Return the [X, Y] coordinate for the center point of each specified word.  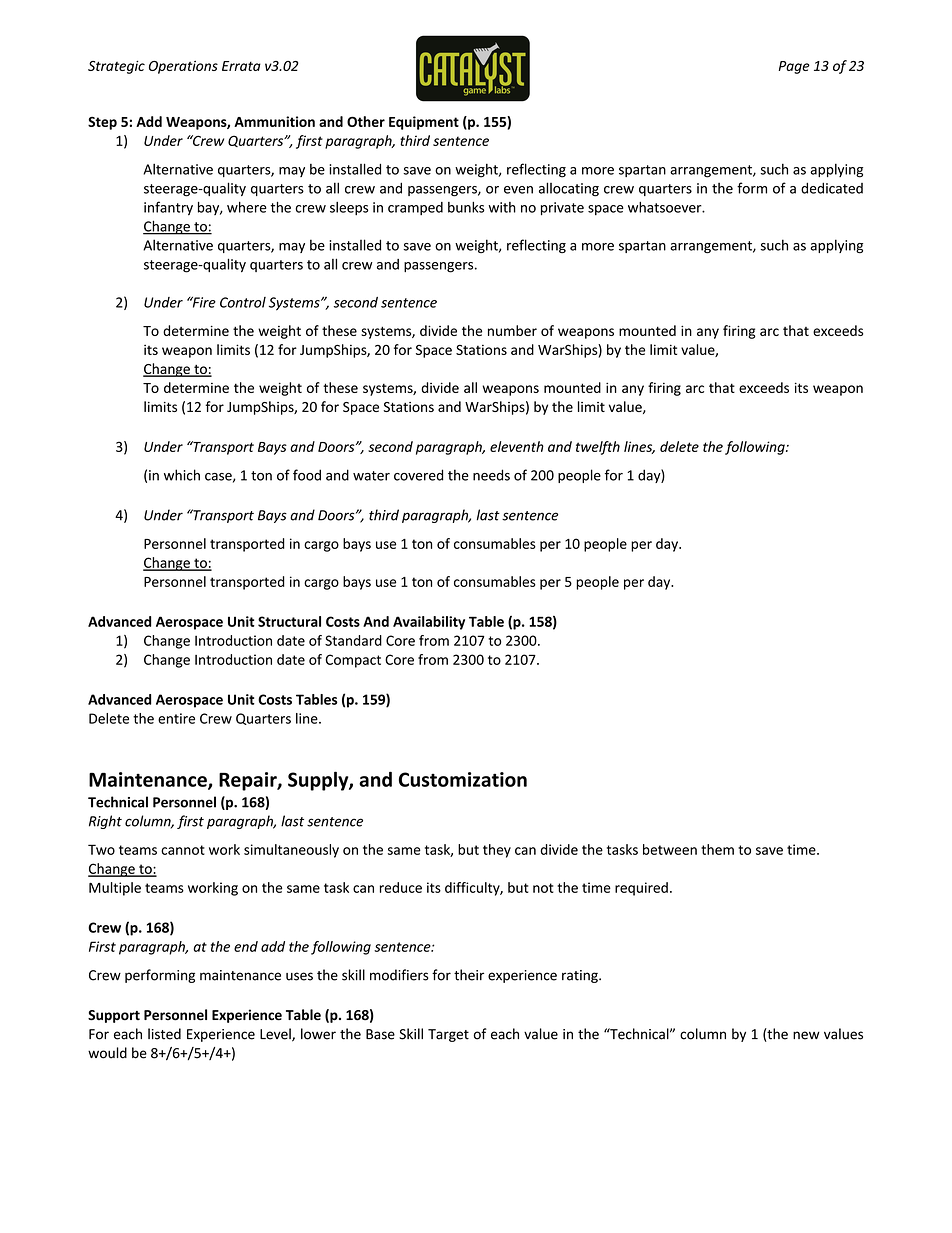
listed [164, 1034]
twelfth [598, 448]
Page [794, 67]
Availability [429, 623]
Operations [183, 67]
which [182, 475]
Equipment [424, 123]
